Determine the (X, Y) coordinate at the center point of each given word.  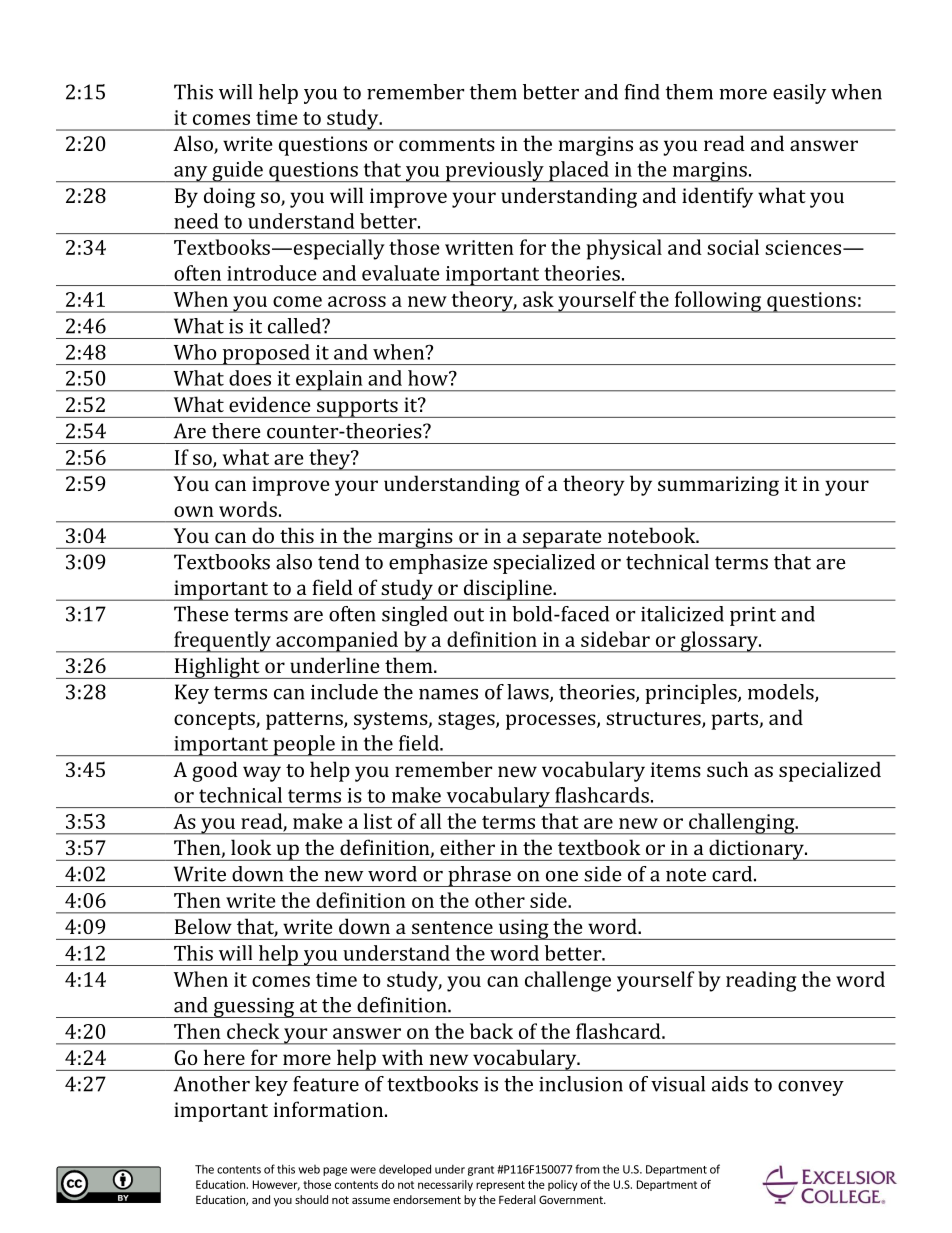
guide (237, 171)
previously (494, 171)
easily (799, 94)
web (309, 1169)
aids (730, 1084)
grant (481, 1171)
